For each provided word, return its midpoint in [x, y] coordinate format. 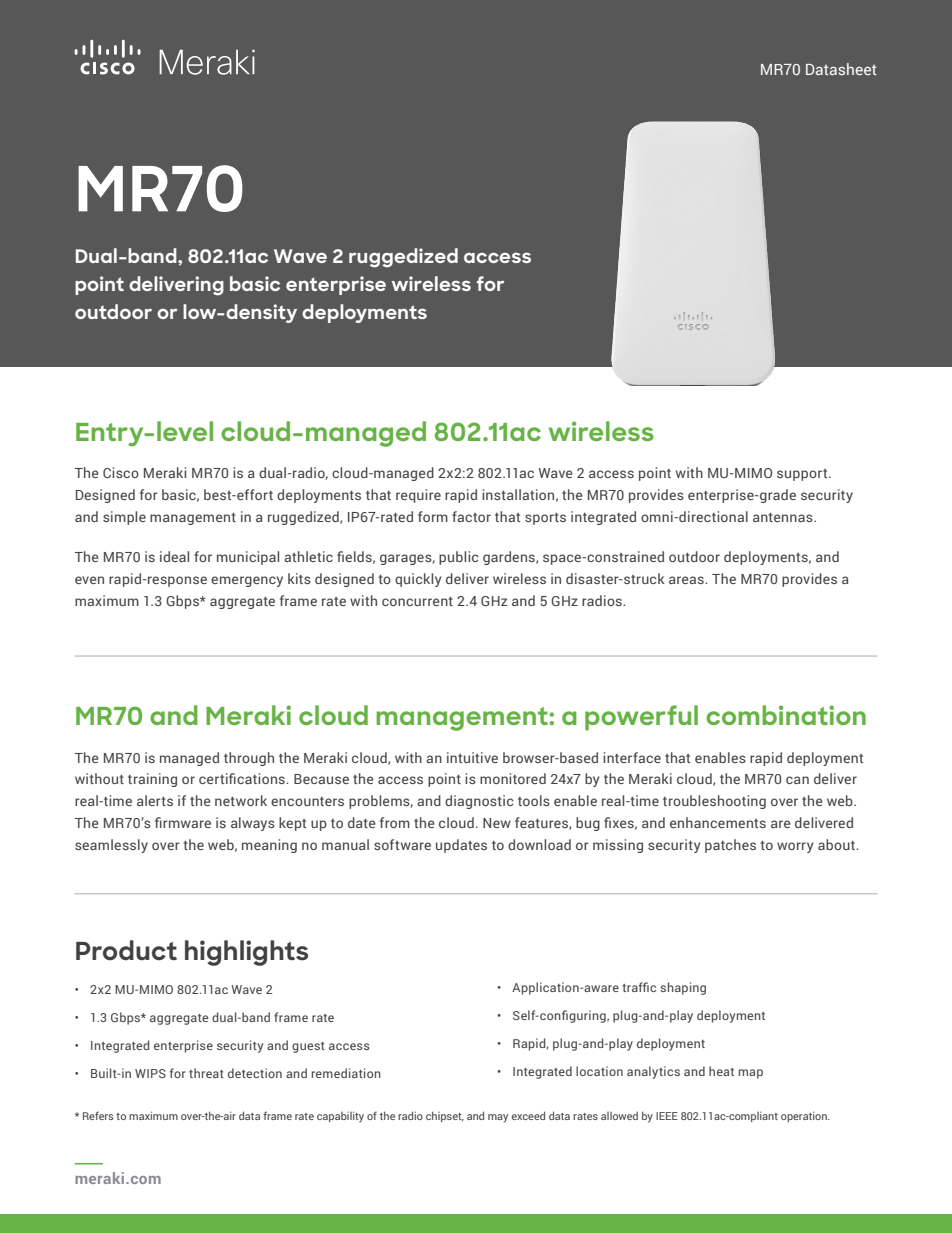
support [803, 475]
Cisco [121, 472]
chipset [445, 1116]
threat [206, 1073]
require [418, 496]
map [751, 1074]
